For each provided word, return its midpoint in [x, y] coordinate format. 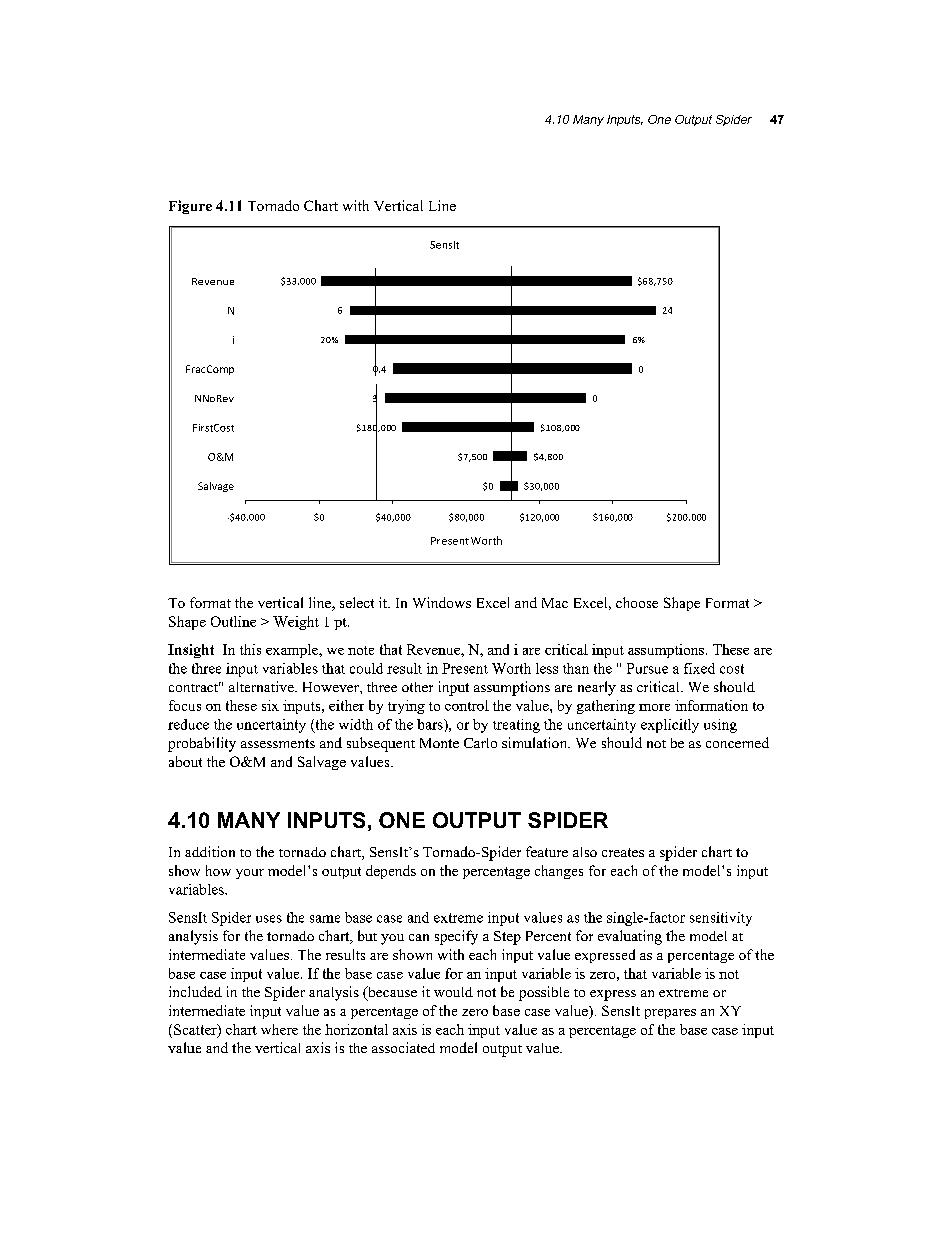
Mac [555, 603]
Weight [296, 623]
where [279, 1029]
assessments [278, 743]
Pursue [647, 668]
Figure [190, 207]
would [453, 992]
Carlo [480, 743]
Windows [442, 602]
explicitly [670, 726]
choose [637, 602]
